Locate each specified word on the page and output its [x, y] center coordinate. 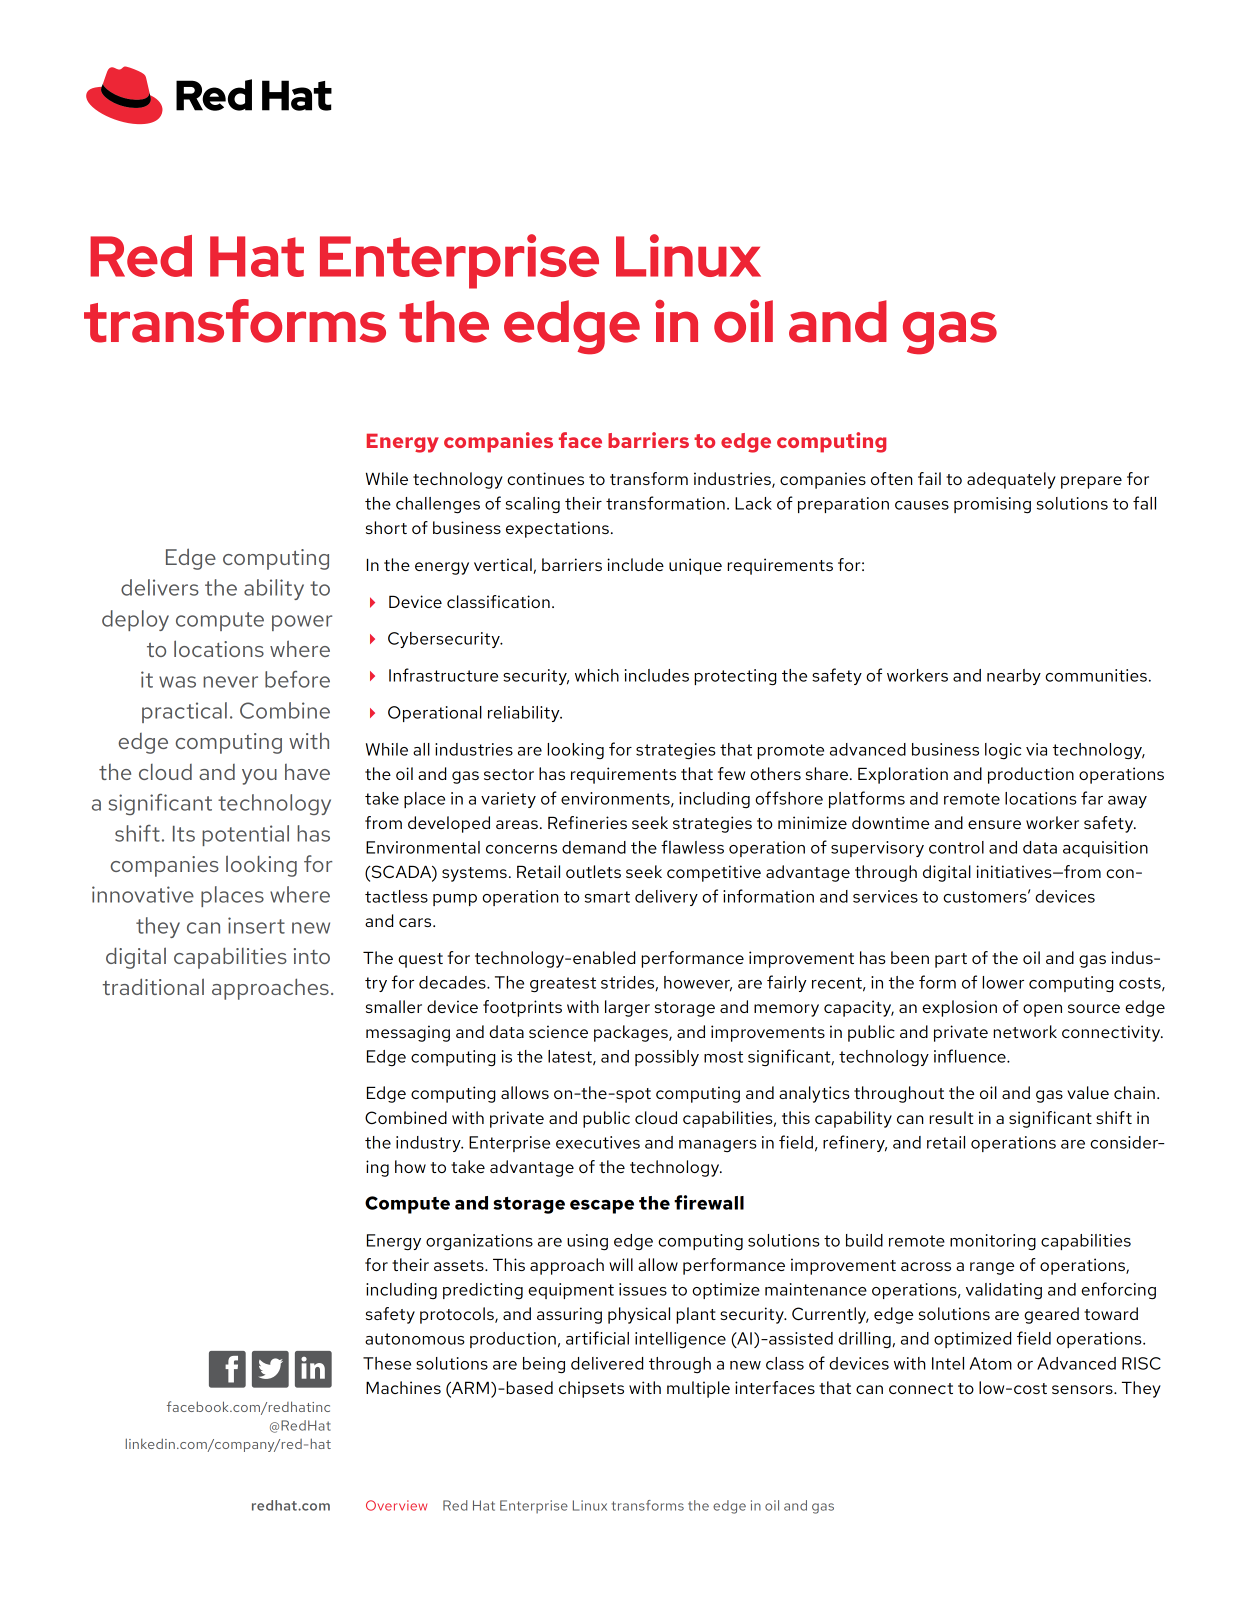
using [587, 1242]
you [259, 777]
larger [627, 1008]
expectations [557, 529]
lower [1003, 982]
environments [616, 799]
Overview [396, 1505]
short [386, 527]
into [312, 956]
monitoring [993, 1242]
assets [460, 1265]
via [1036, 749]
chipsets [591, 1389]
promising [992, 505]
